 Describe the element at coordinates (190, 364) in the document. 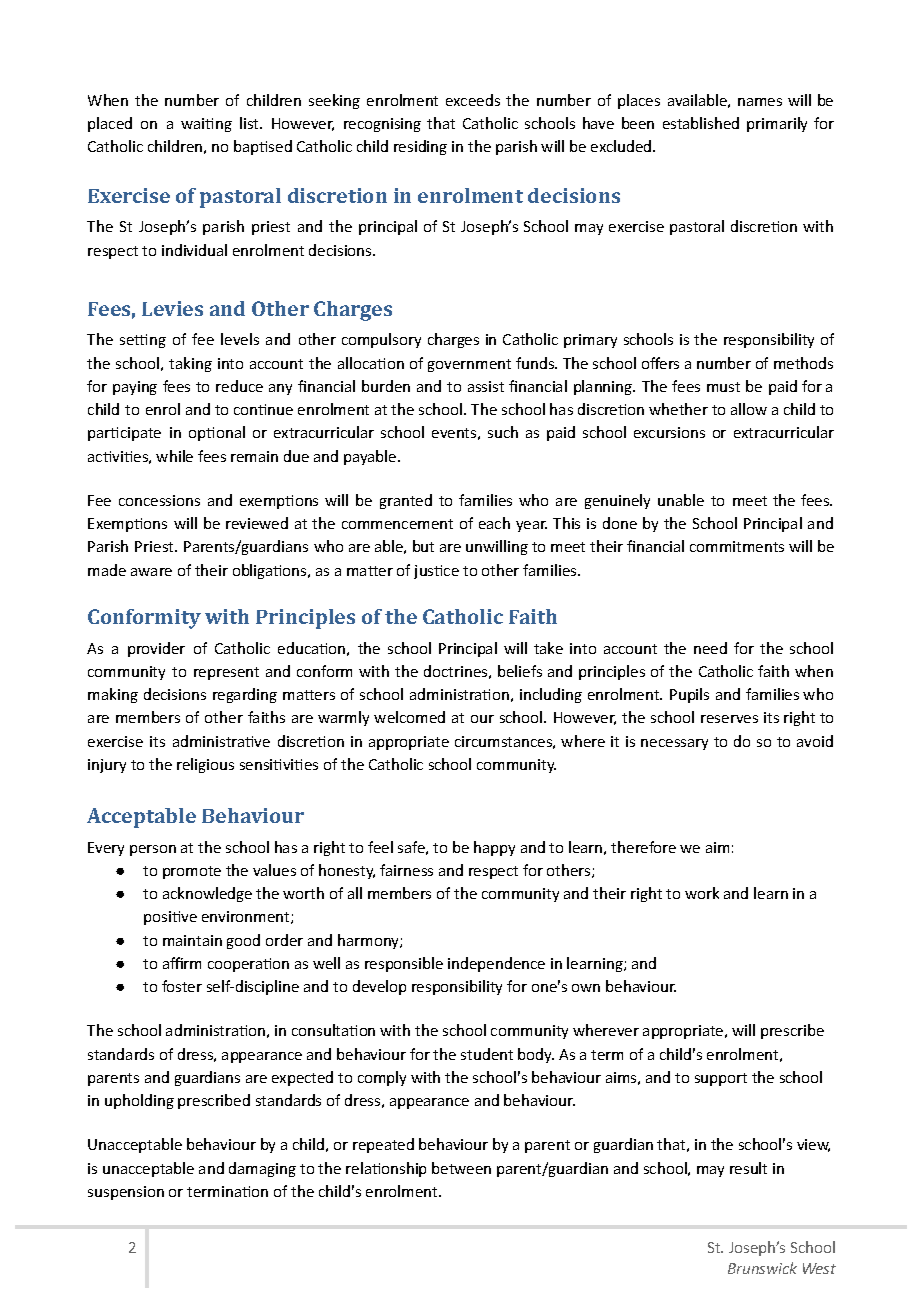

I see `taking` at that location.
